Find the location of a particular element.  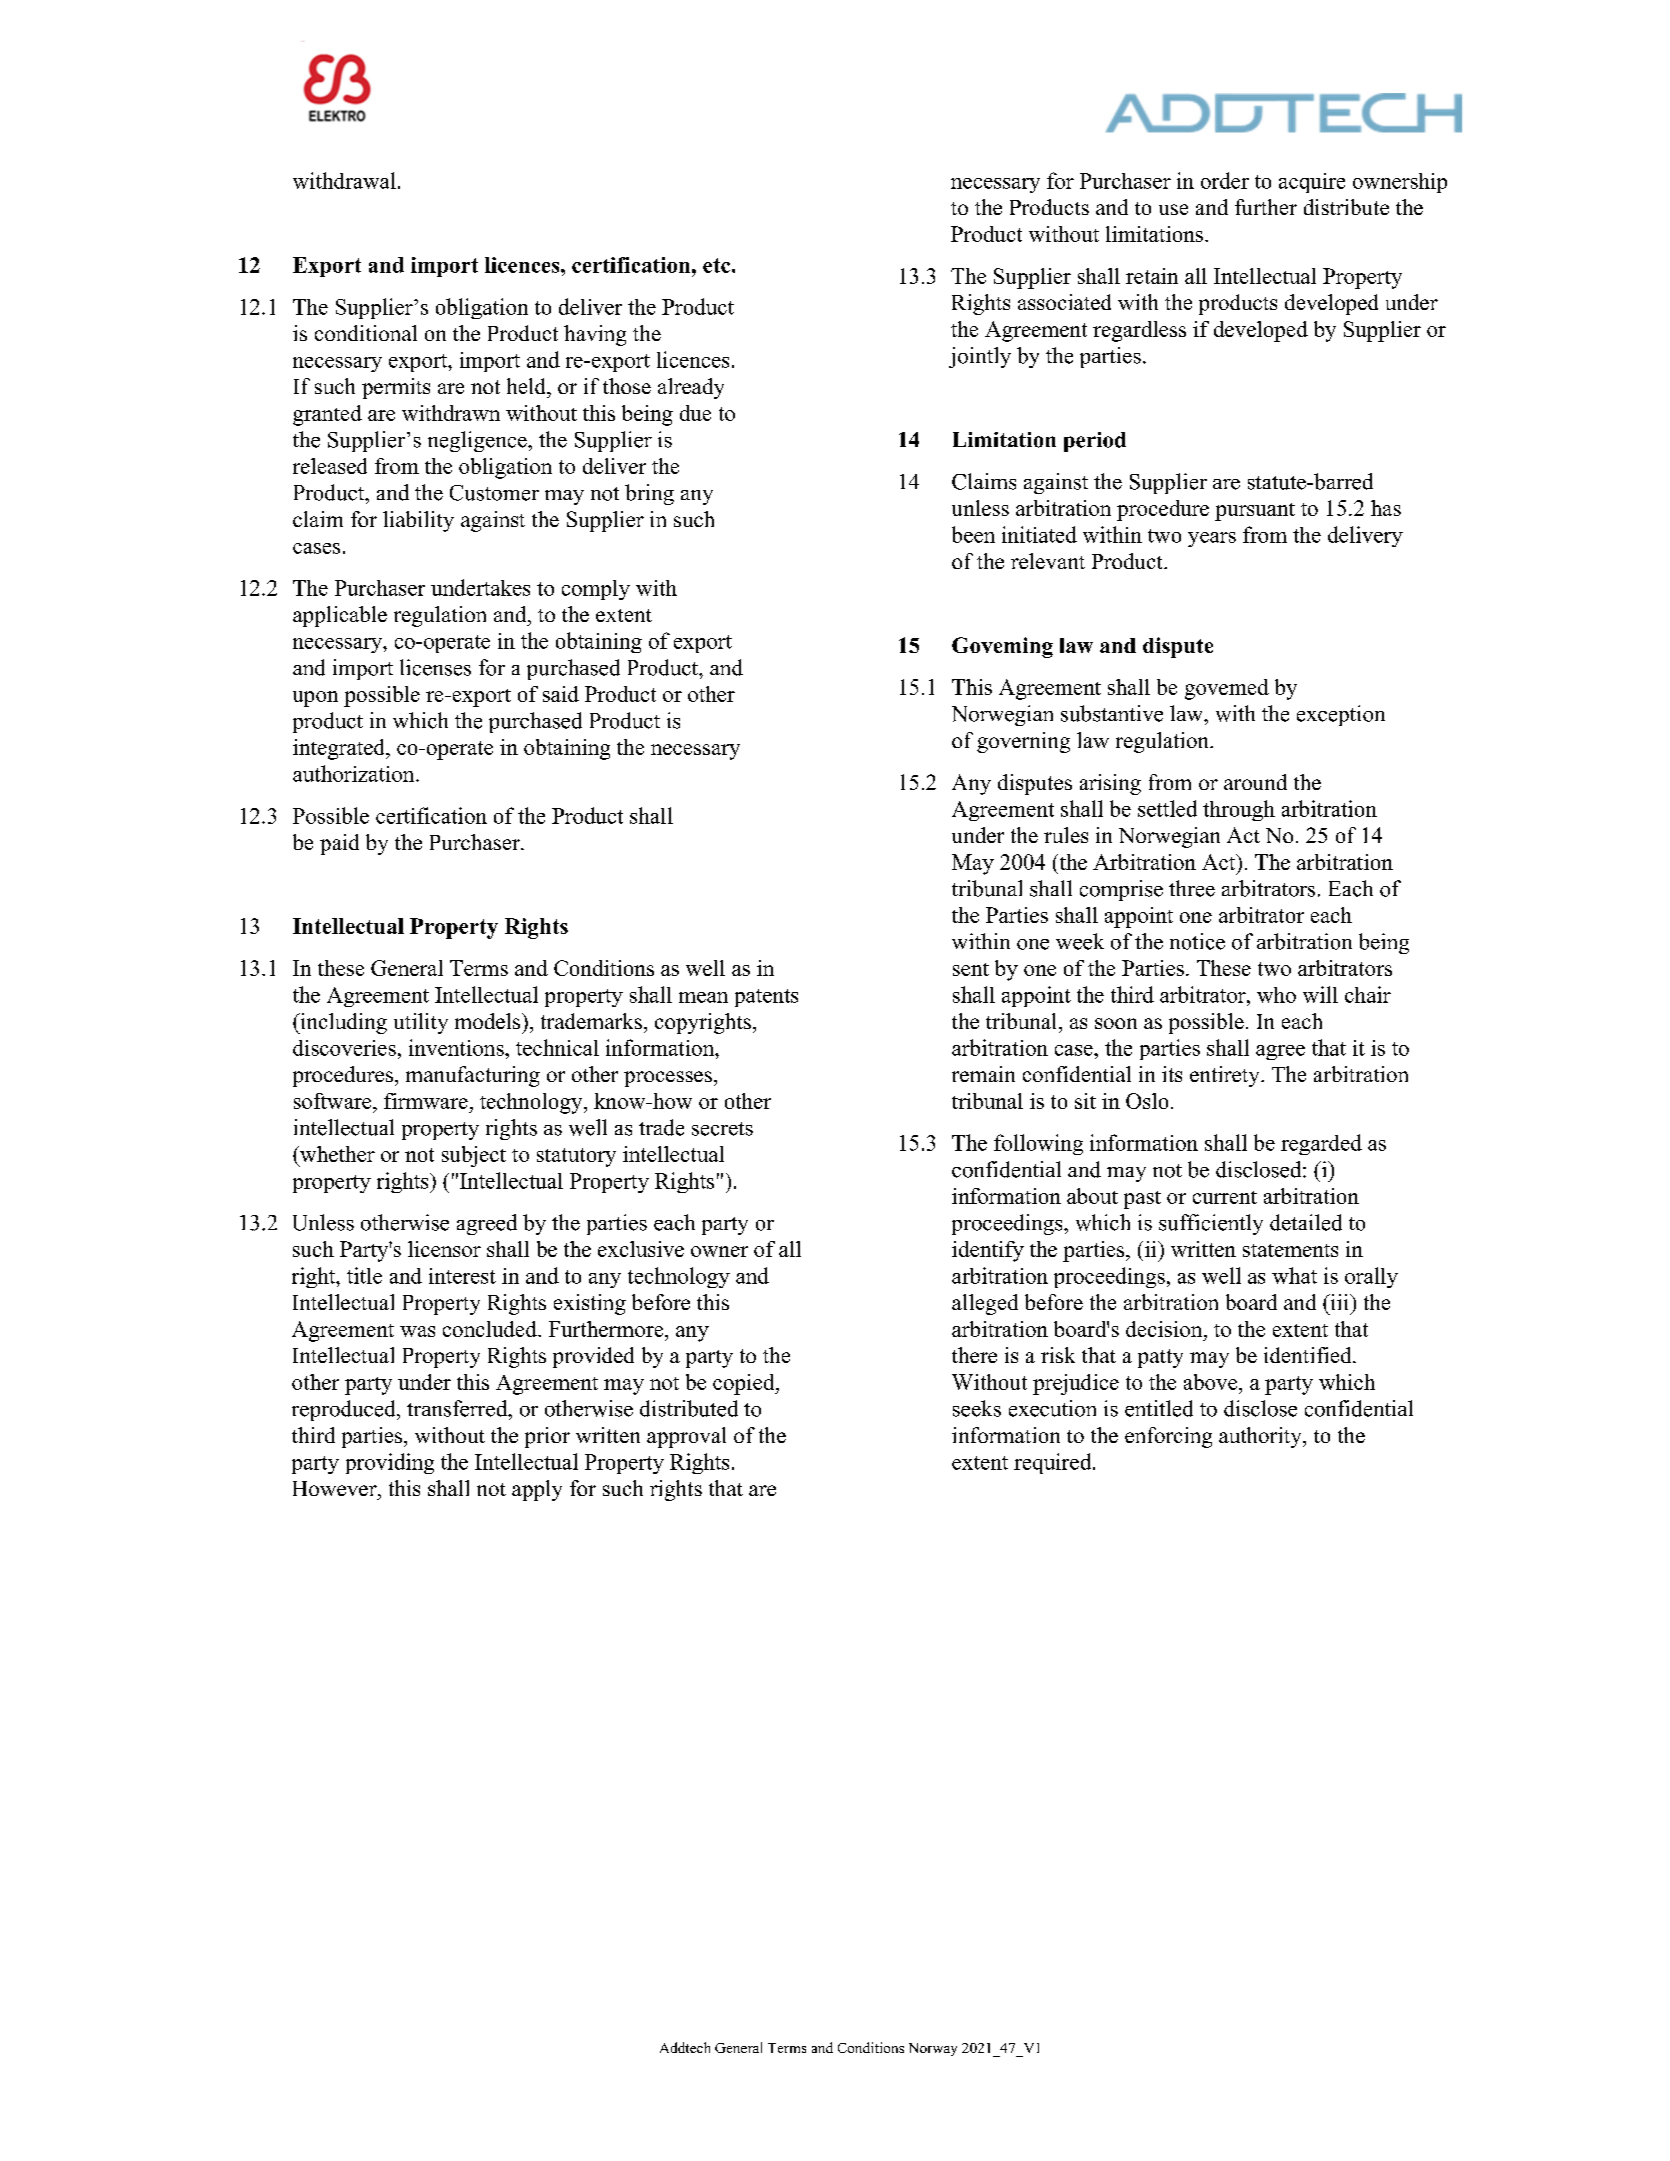

enforcing is located at coordinates (1168, 1437).
